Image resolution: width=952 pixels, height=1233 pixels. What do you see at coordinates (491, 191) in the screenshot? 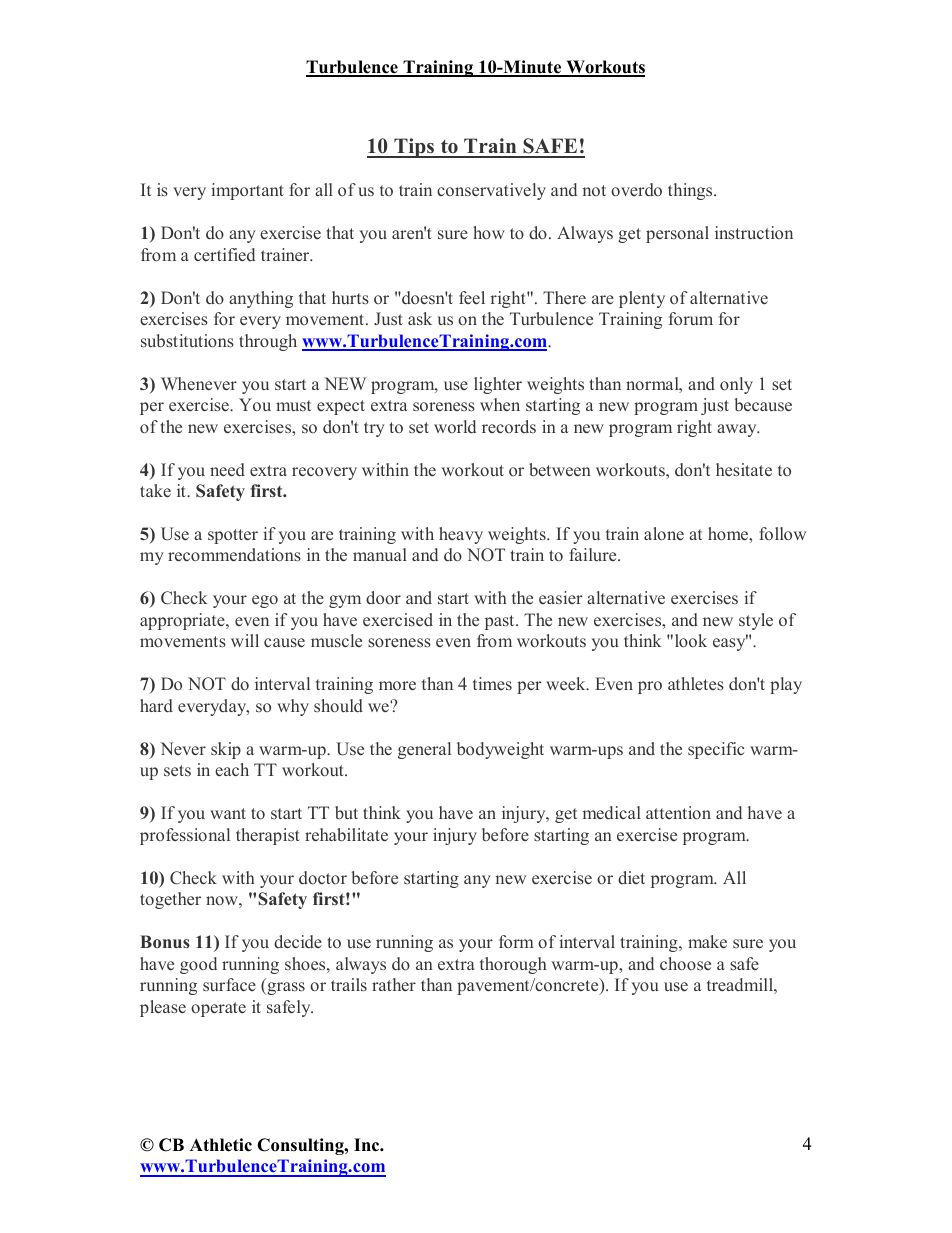
I see `conservatively` at bounding box center [491, 191].
